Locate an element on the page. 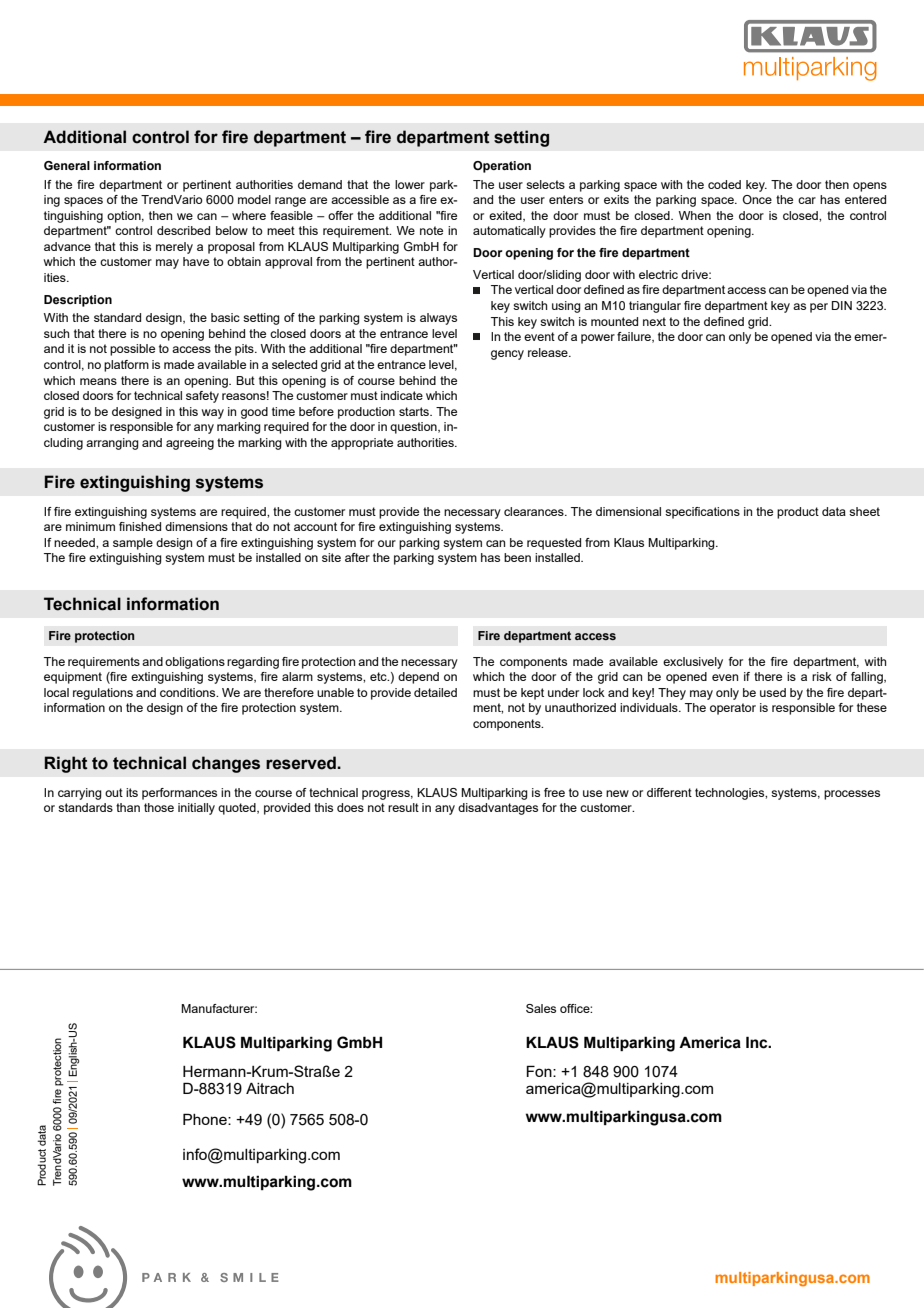 The image size is (924, 1308). obligations is located at coordinates (195, 663).
